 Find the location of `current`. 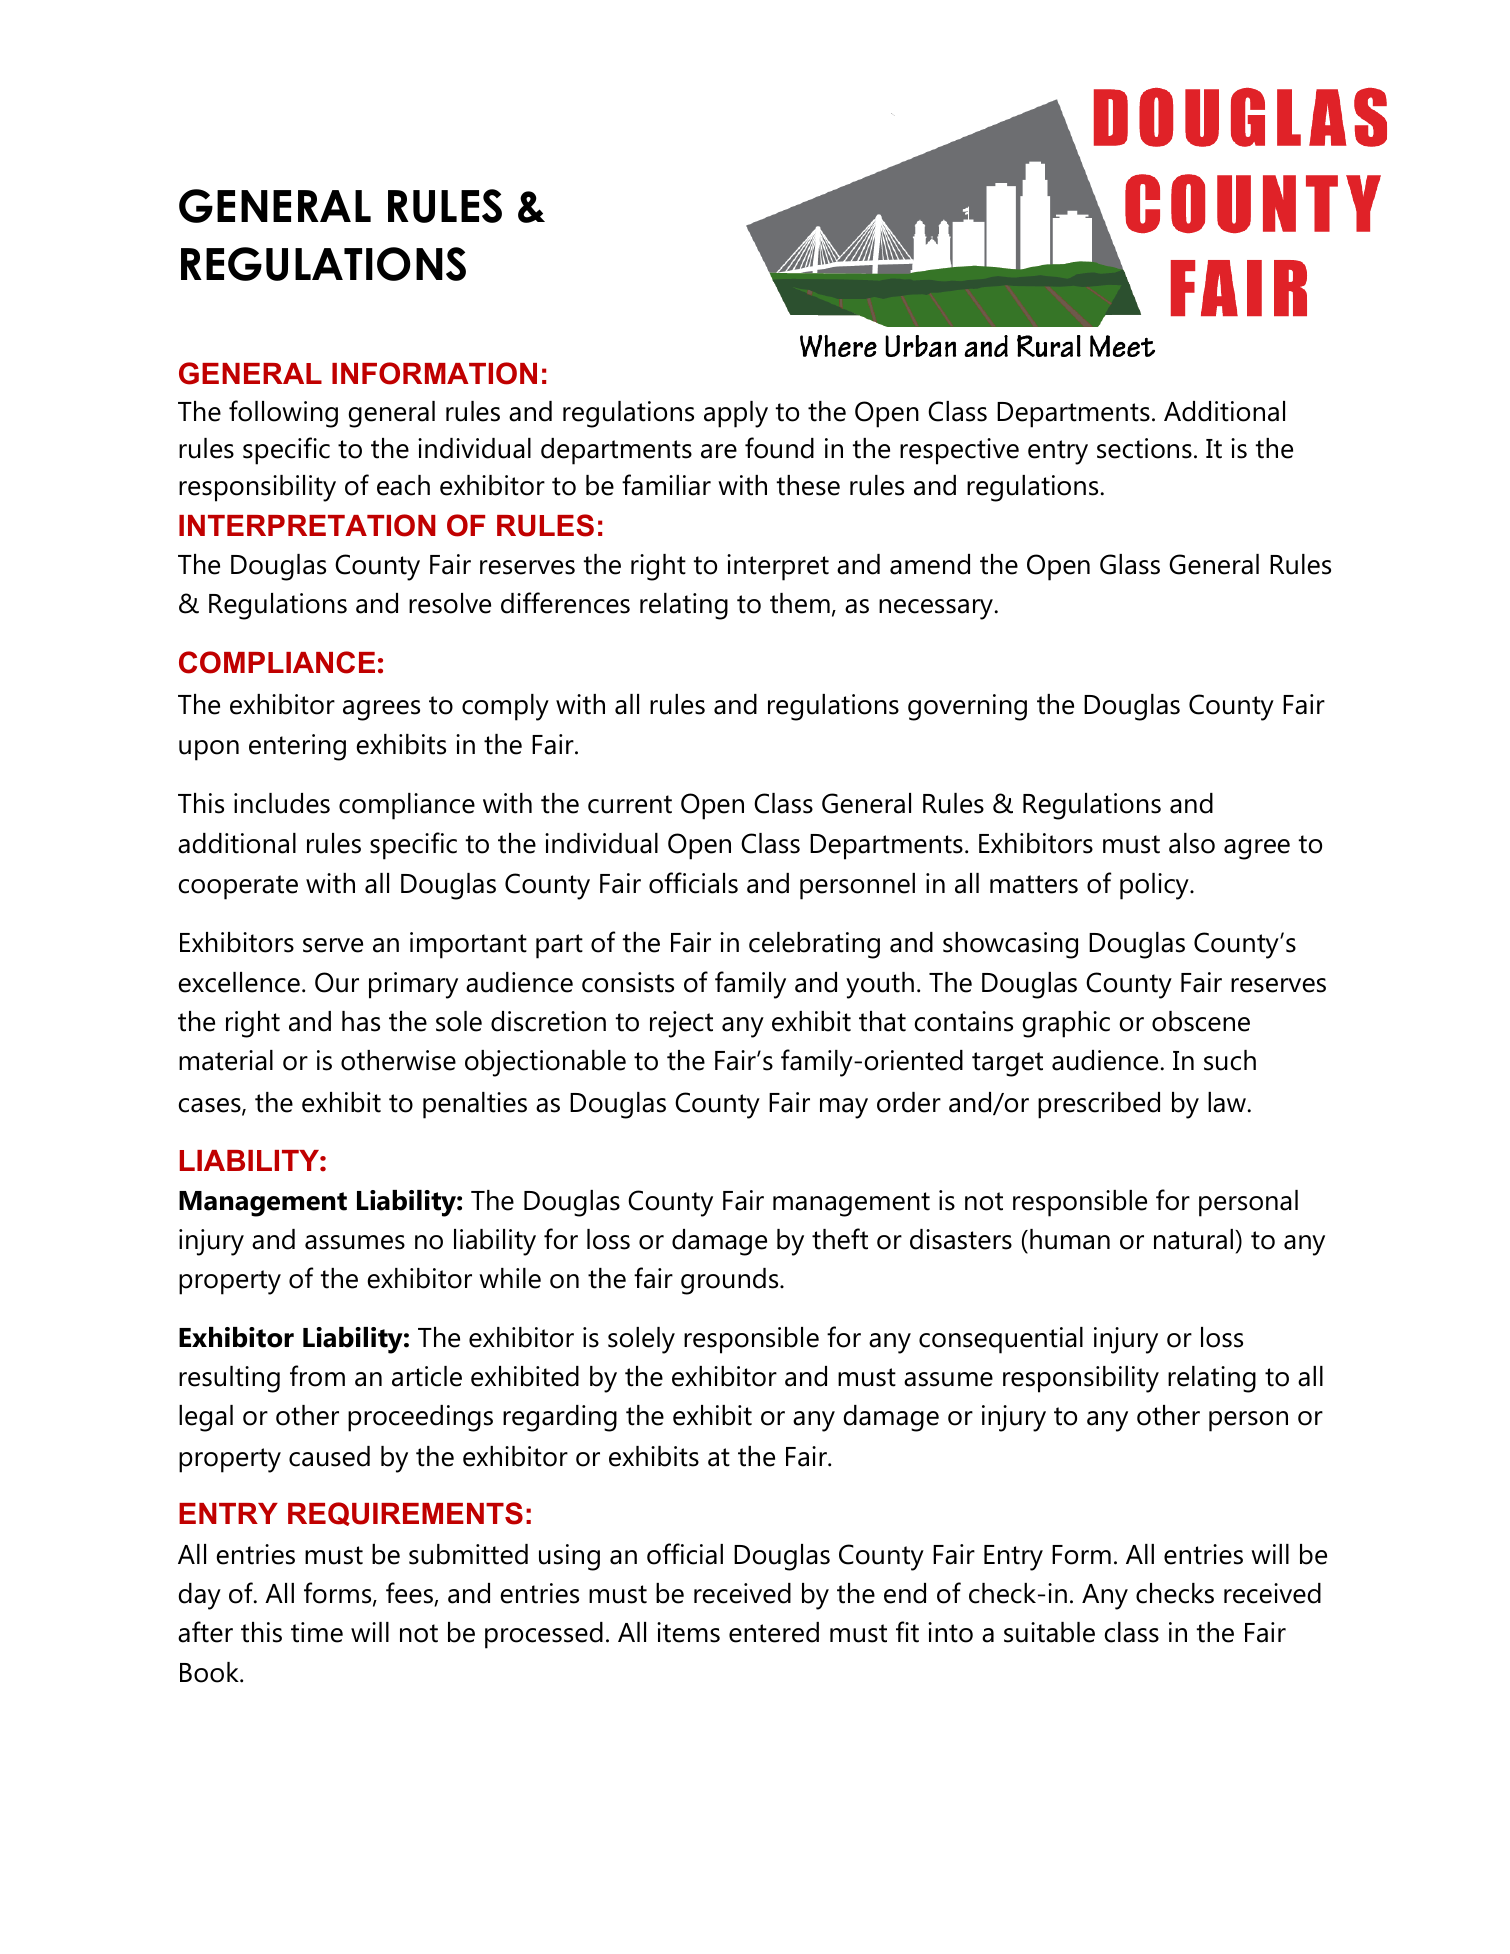

current is located at coordinates (630, 804).
